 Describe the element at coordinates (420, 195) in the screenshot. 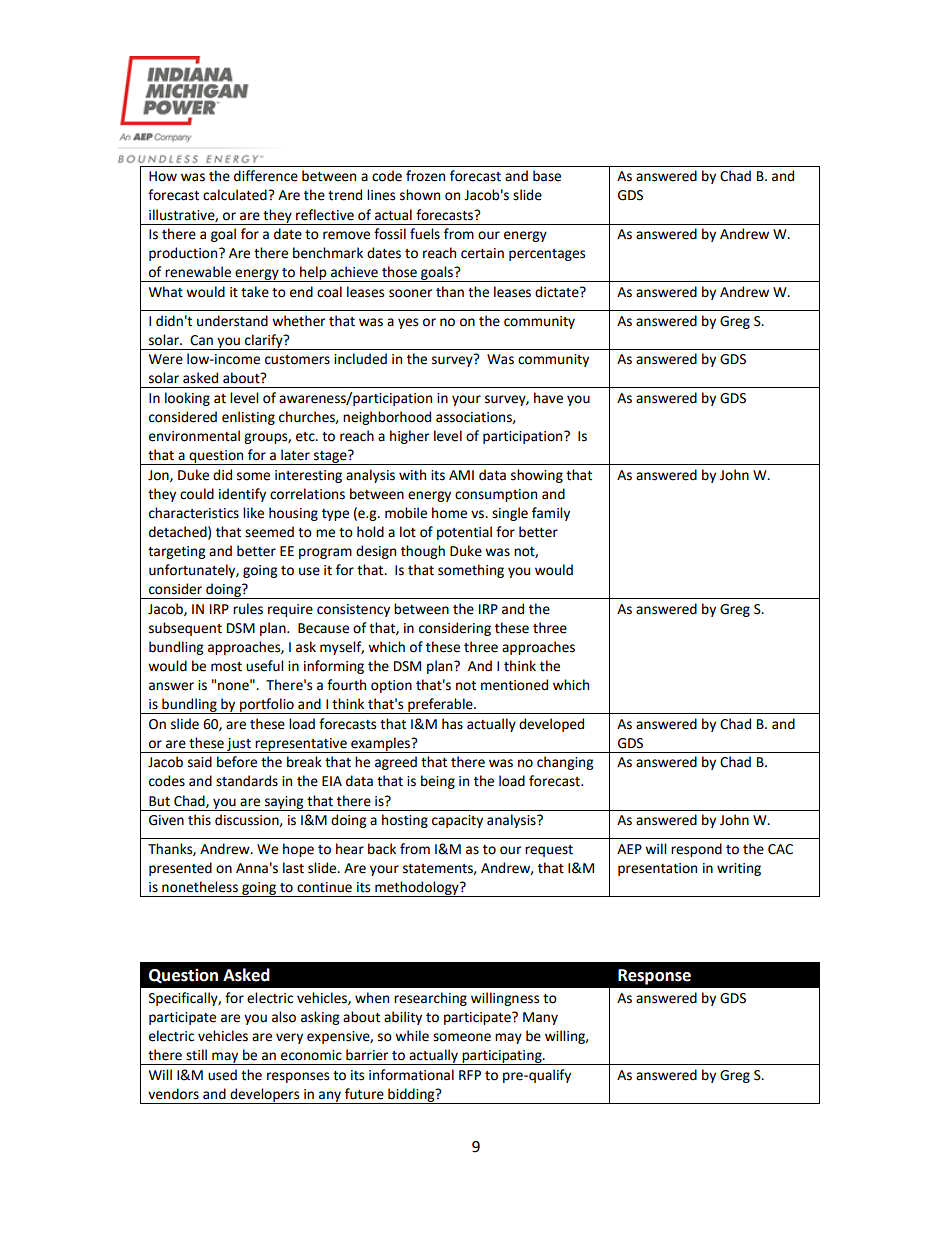

I see `shown` at that location.
